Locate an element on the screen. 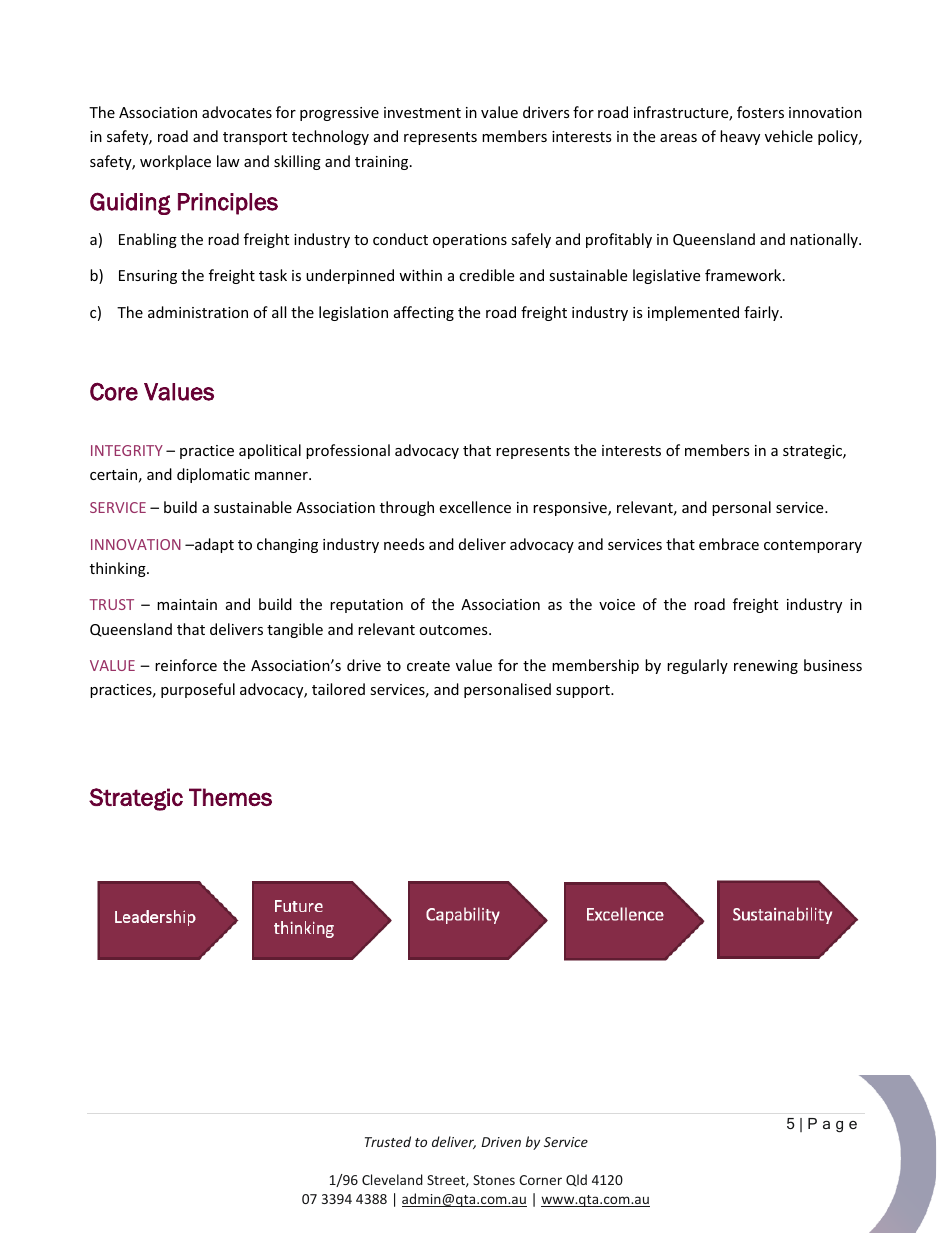 The width and height of the screenshot is (952, 1233). Stones is located at coordinates (494, 1180).
